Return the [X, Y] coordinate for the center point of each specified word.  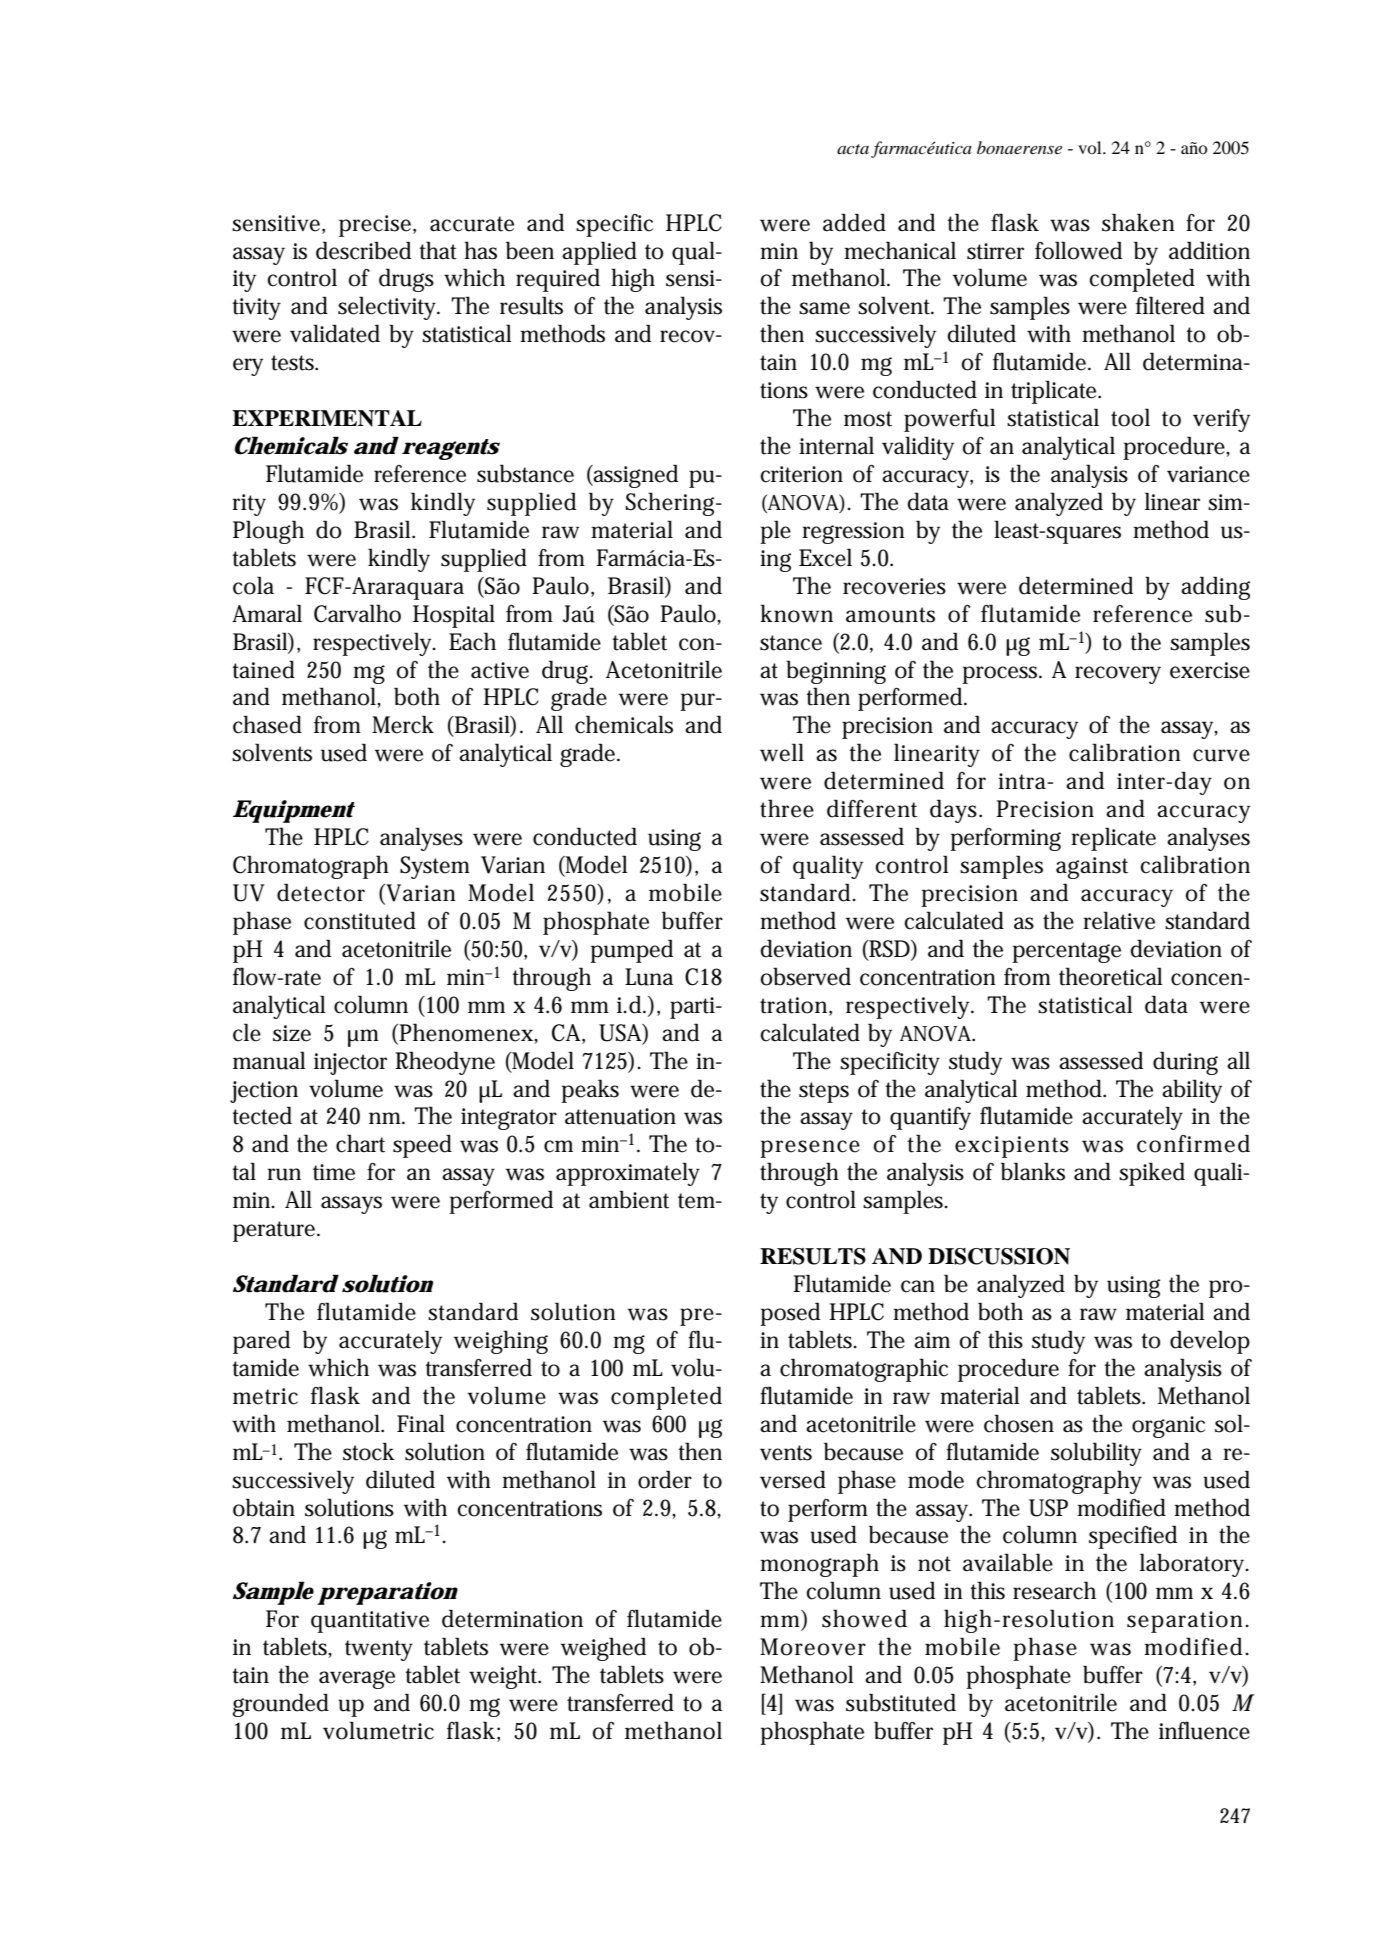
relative [1119, 920]
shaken [1138, 222]
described [363, 250]
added [854, 222]
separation [1187, 1622]
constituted [360, 920]
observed [806, 976]
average [357, 1679]
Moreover [813, 1647]
